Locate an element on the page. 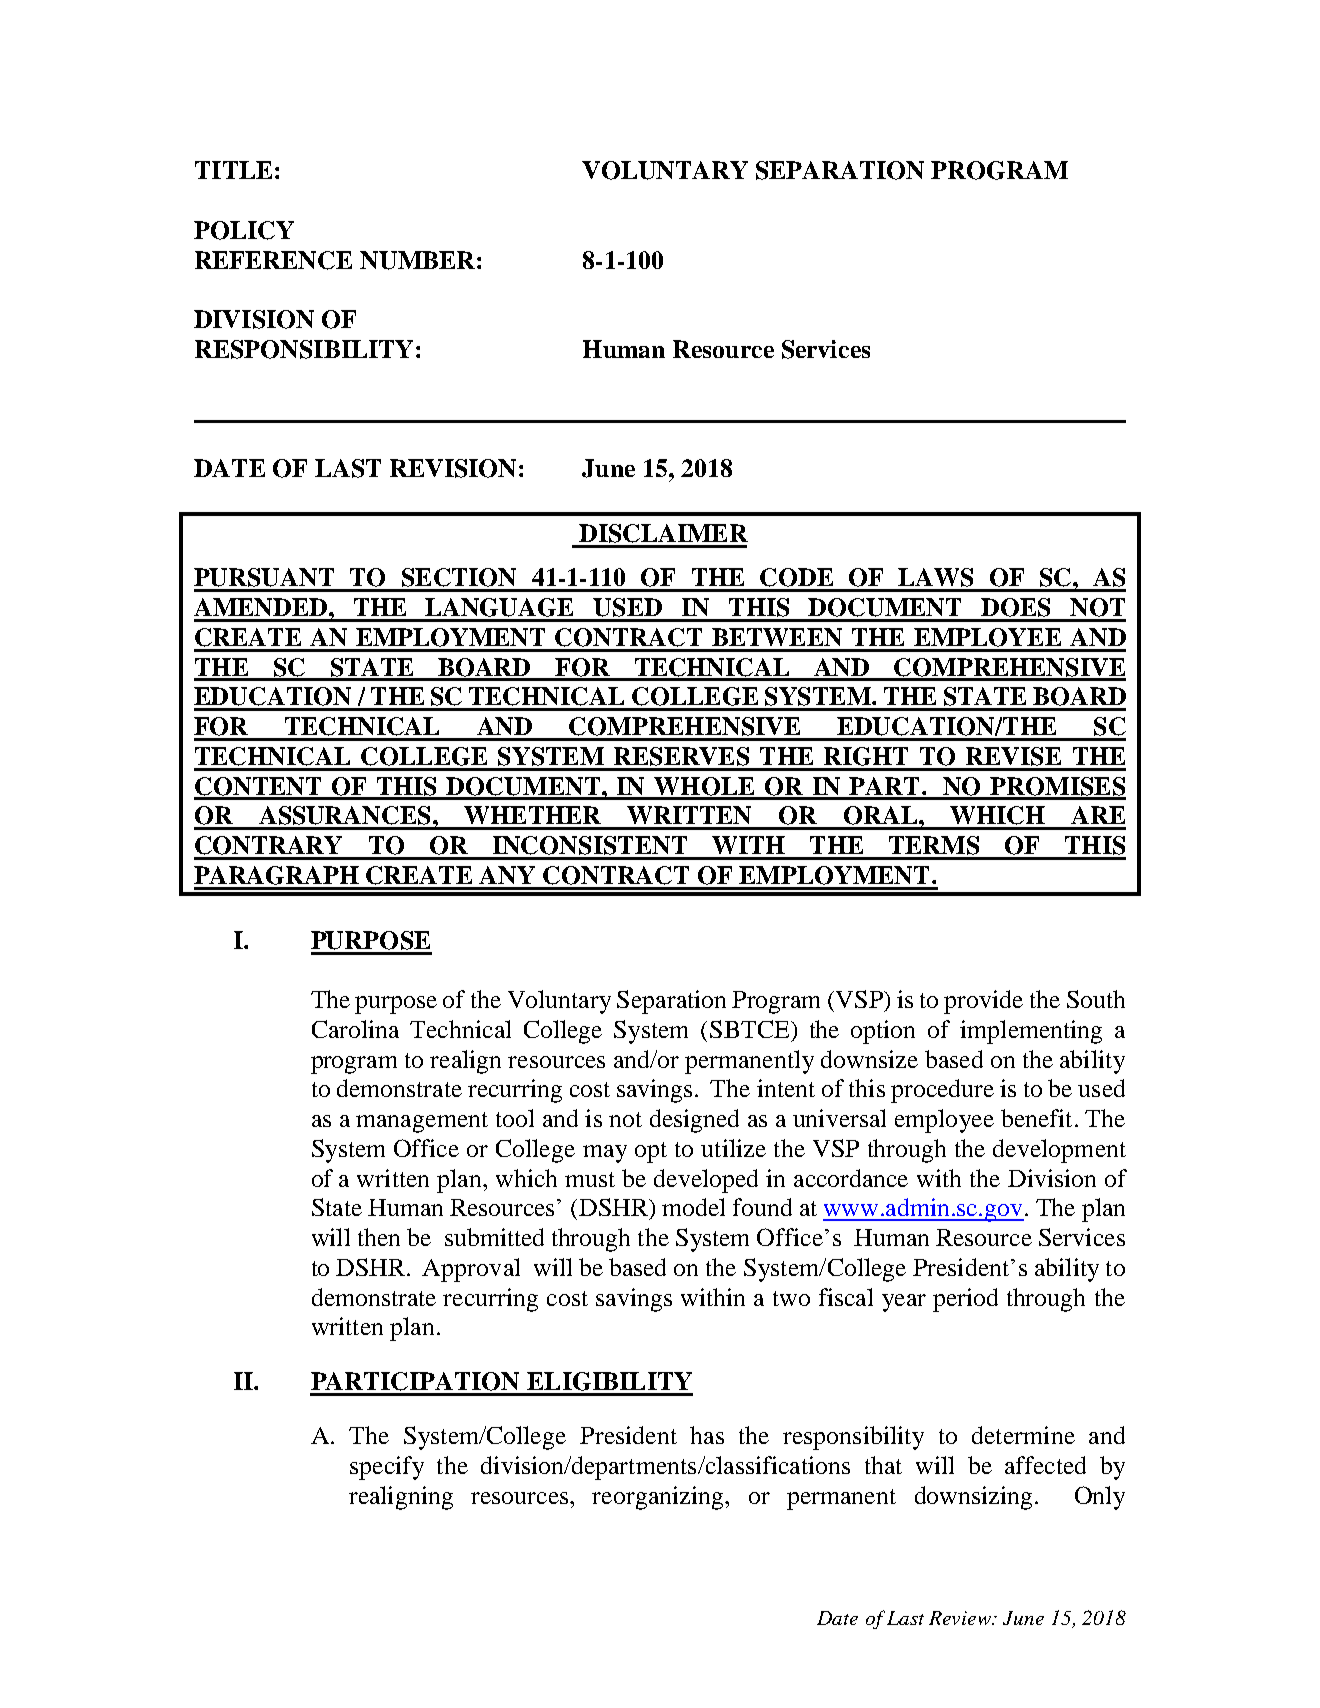 This document has width=1320, height=1708. Review is located at coordinates (961, 1618).
